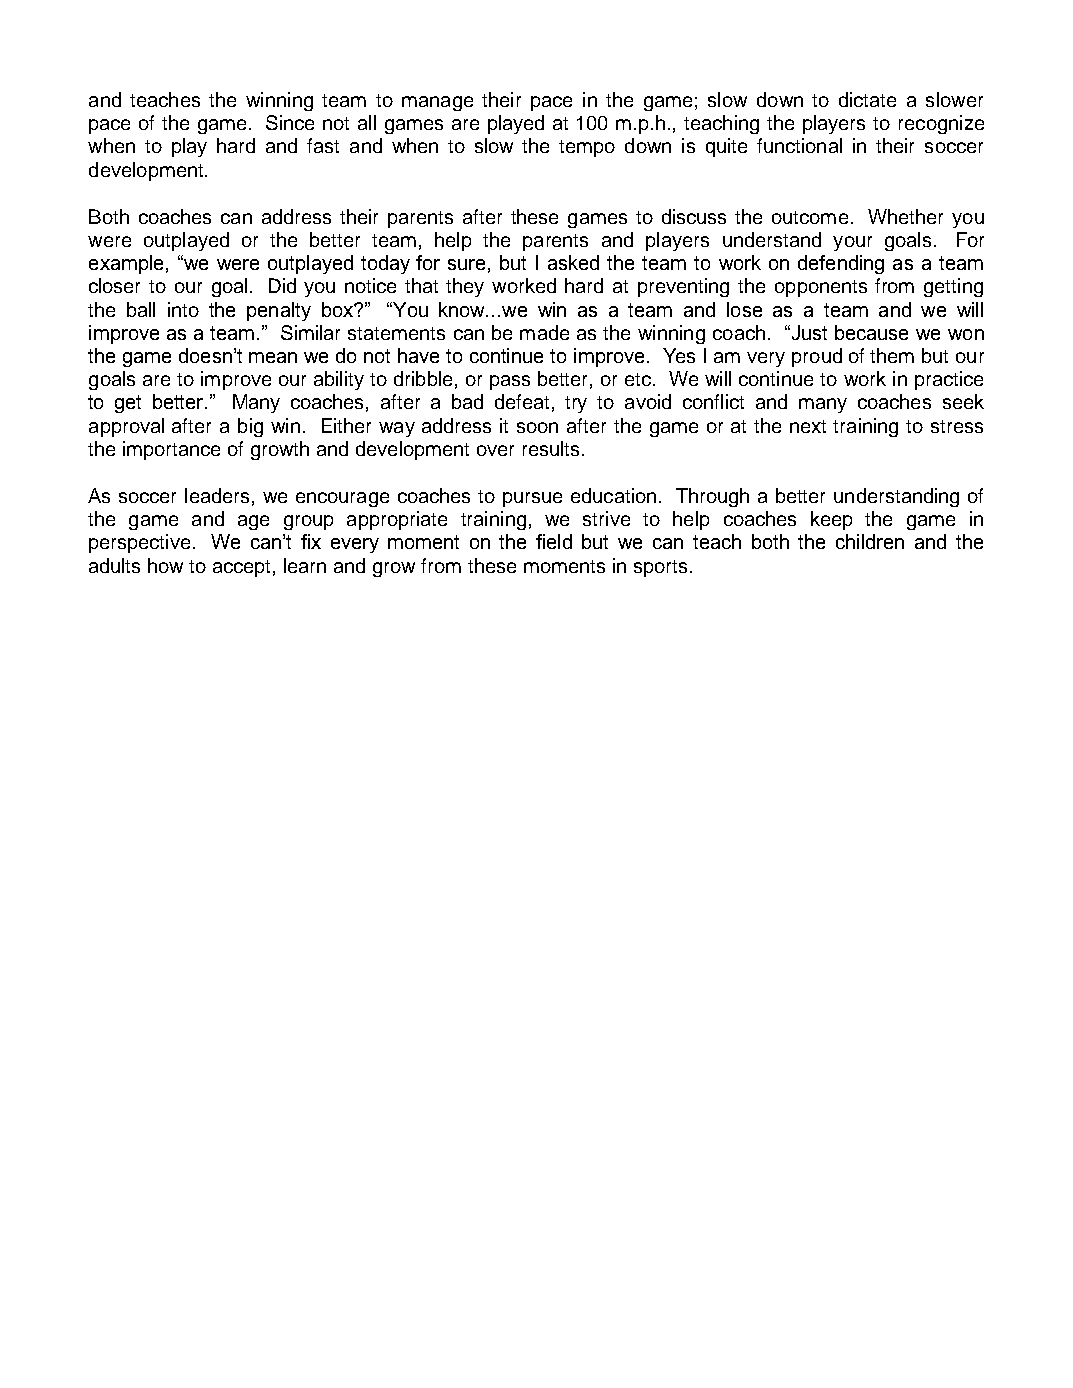 This screenshot has width=1073, height=1388. What do you see at coordinates (126, 264) in the screenshot?
I see `example` at bounding box center [126, 264].
